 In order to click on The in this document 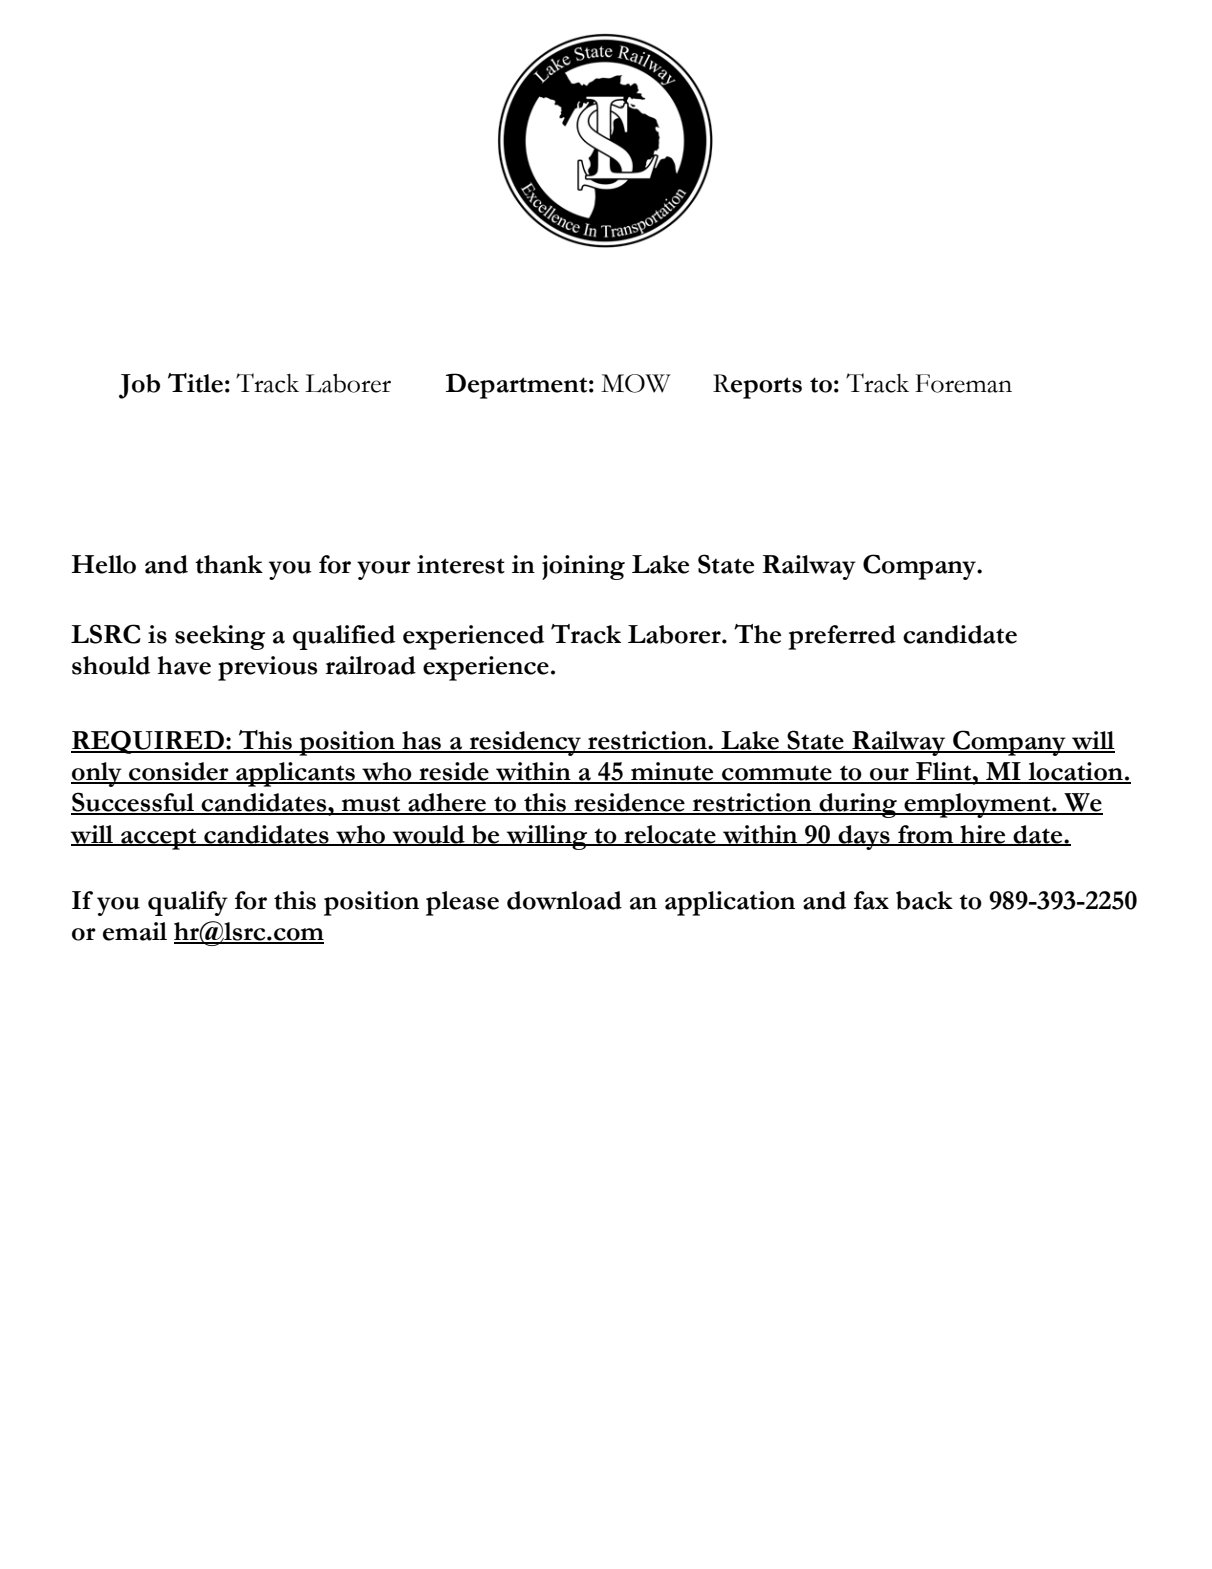, I will do `click(757, 634)`.
